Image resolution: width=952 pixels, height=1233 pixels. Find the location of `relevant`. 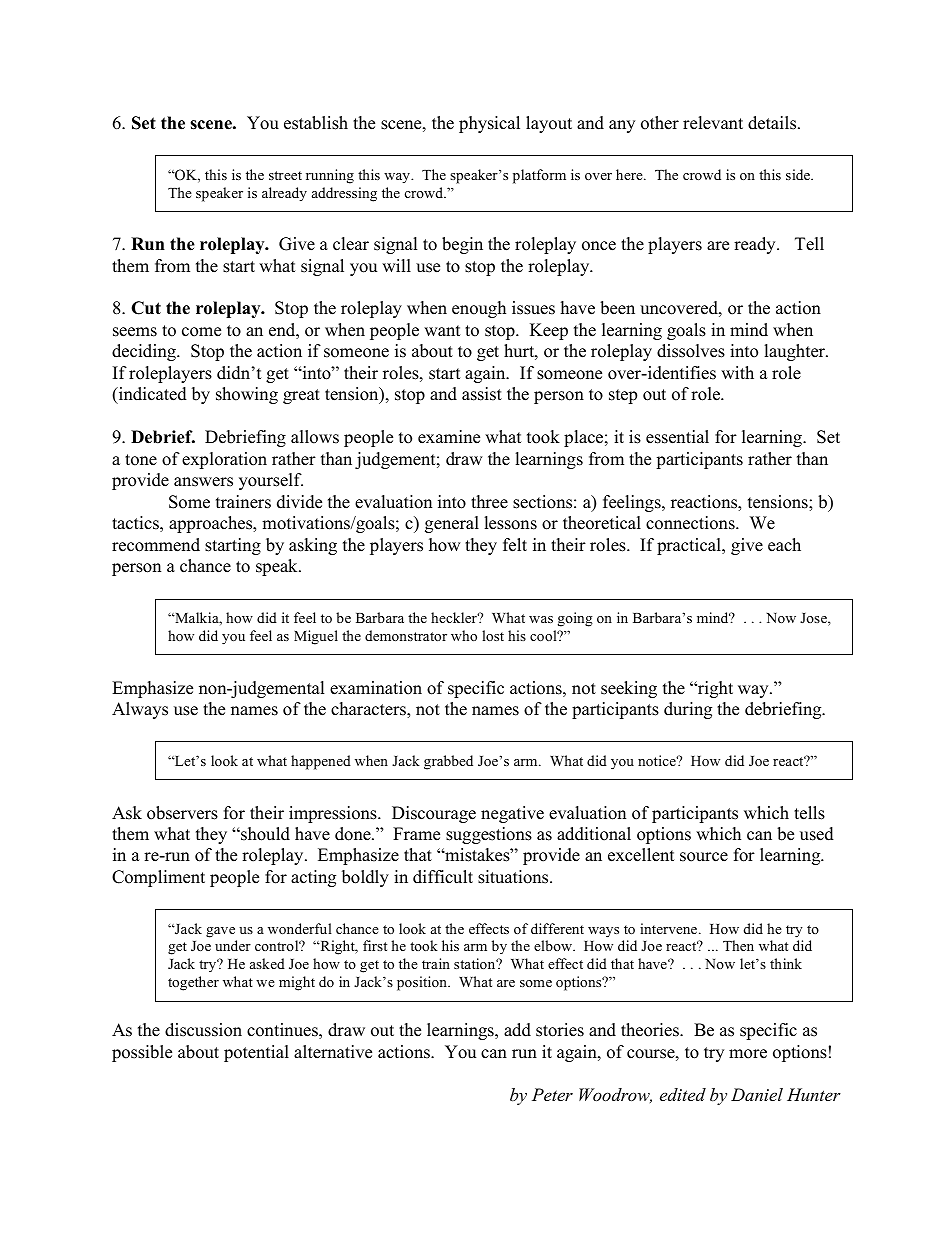

relevant is located at coordinates (713, 123).
